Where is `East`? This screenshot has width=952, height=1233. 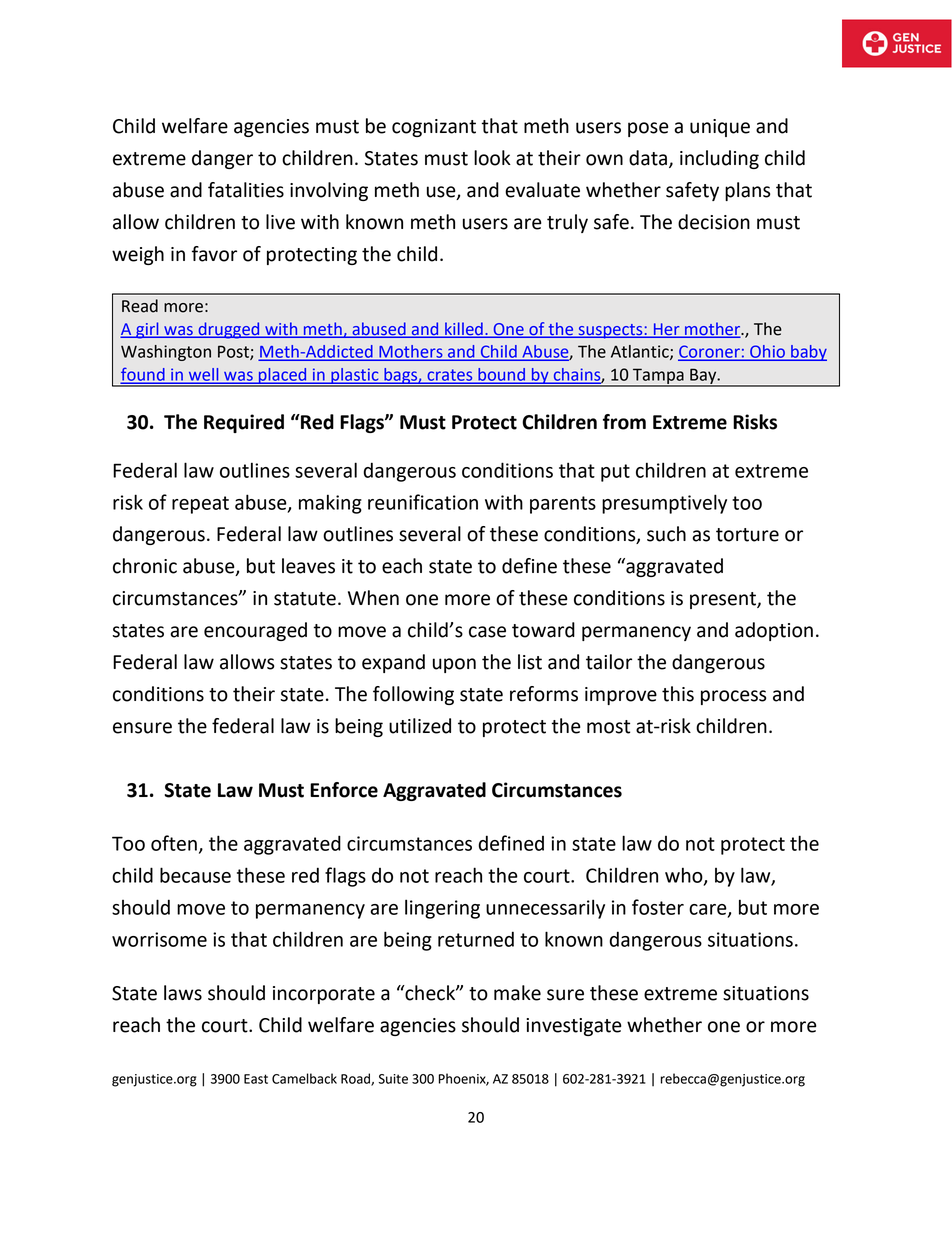
East is located at coordinates (256, 1079).
